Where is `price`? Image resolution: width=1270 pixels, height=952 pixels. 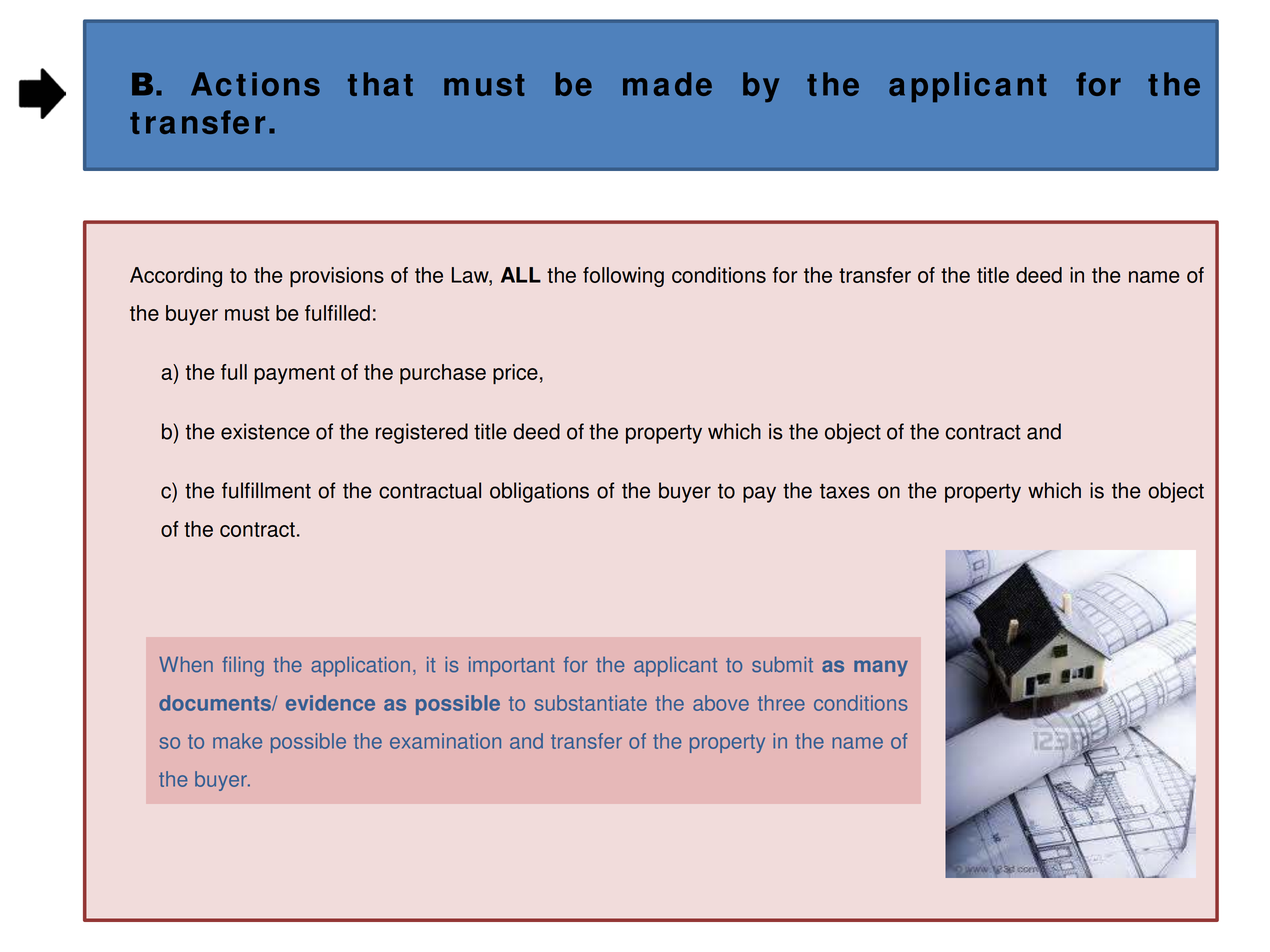 price is located at coordinates (515, 374).
